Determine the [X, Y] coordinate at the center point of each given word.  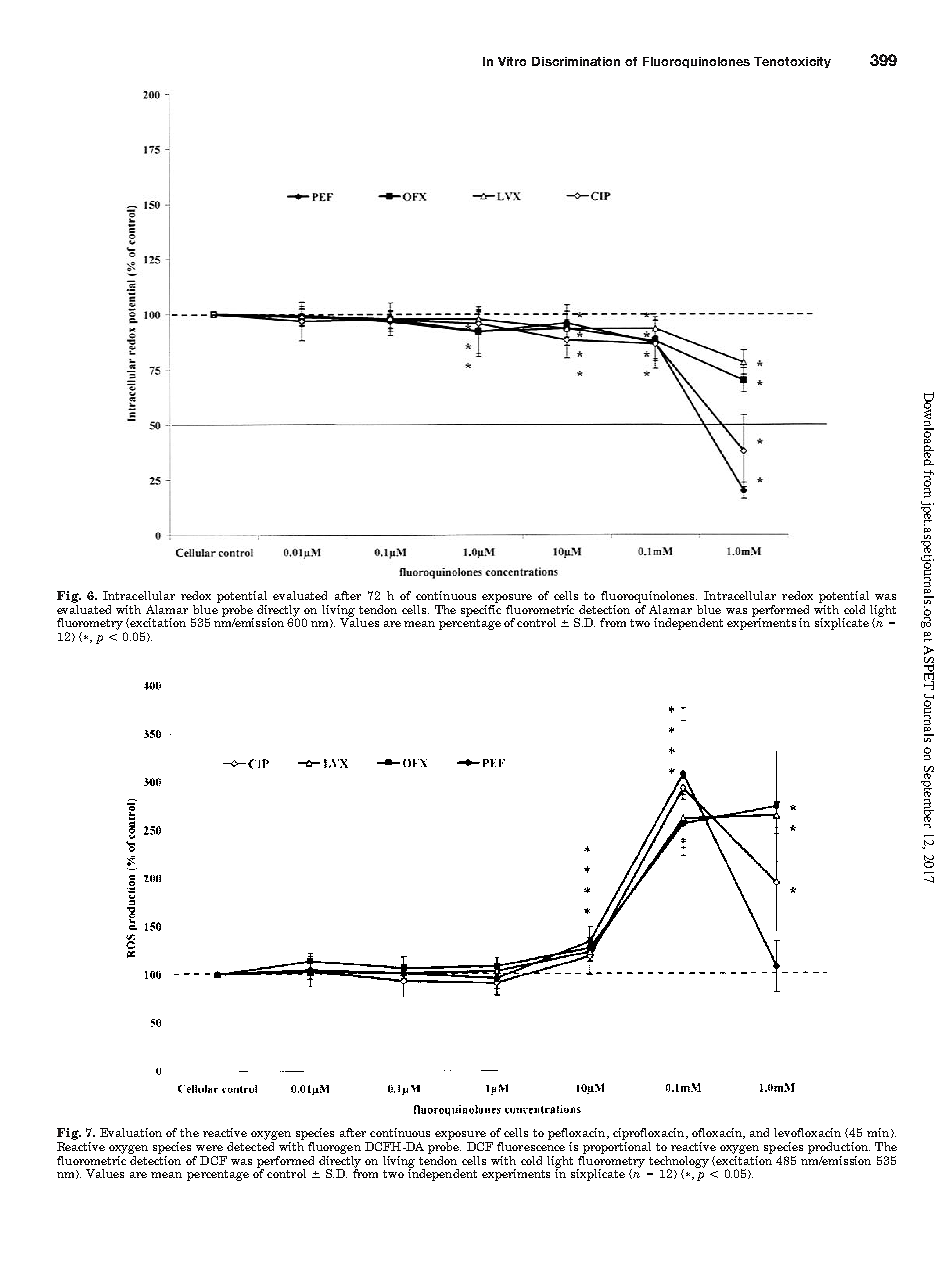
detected [251, 1145]
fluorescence [531, 1145]
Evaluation [131, 1132]
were [209, 1148]
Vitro [512, 61]
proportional [617, 1146]
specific [481, 609]
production [839, 1148]
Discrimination [576, 61]
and [759, 1132]
